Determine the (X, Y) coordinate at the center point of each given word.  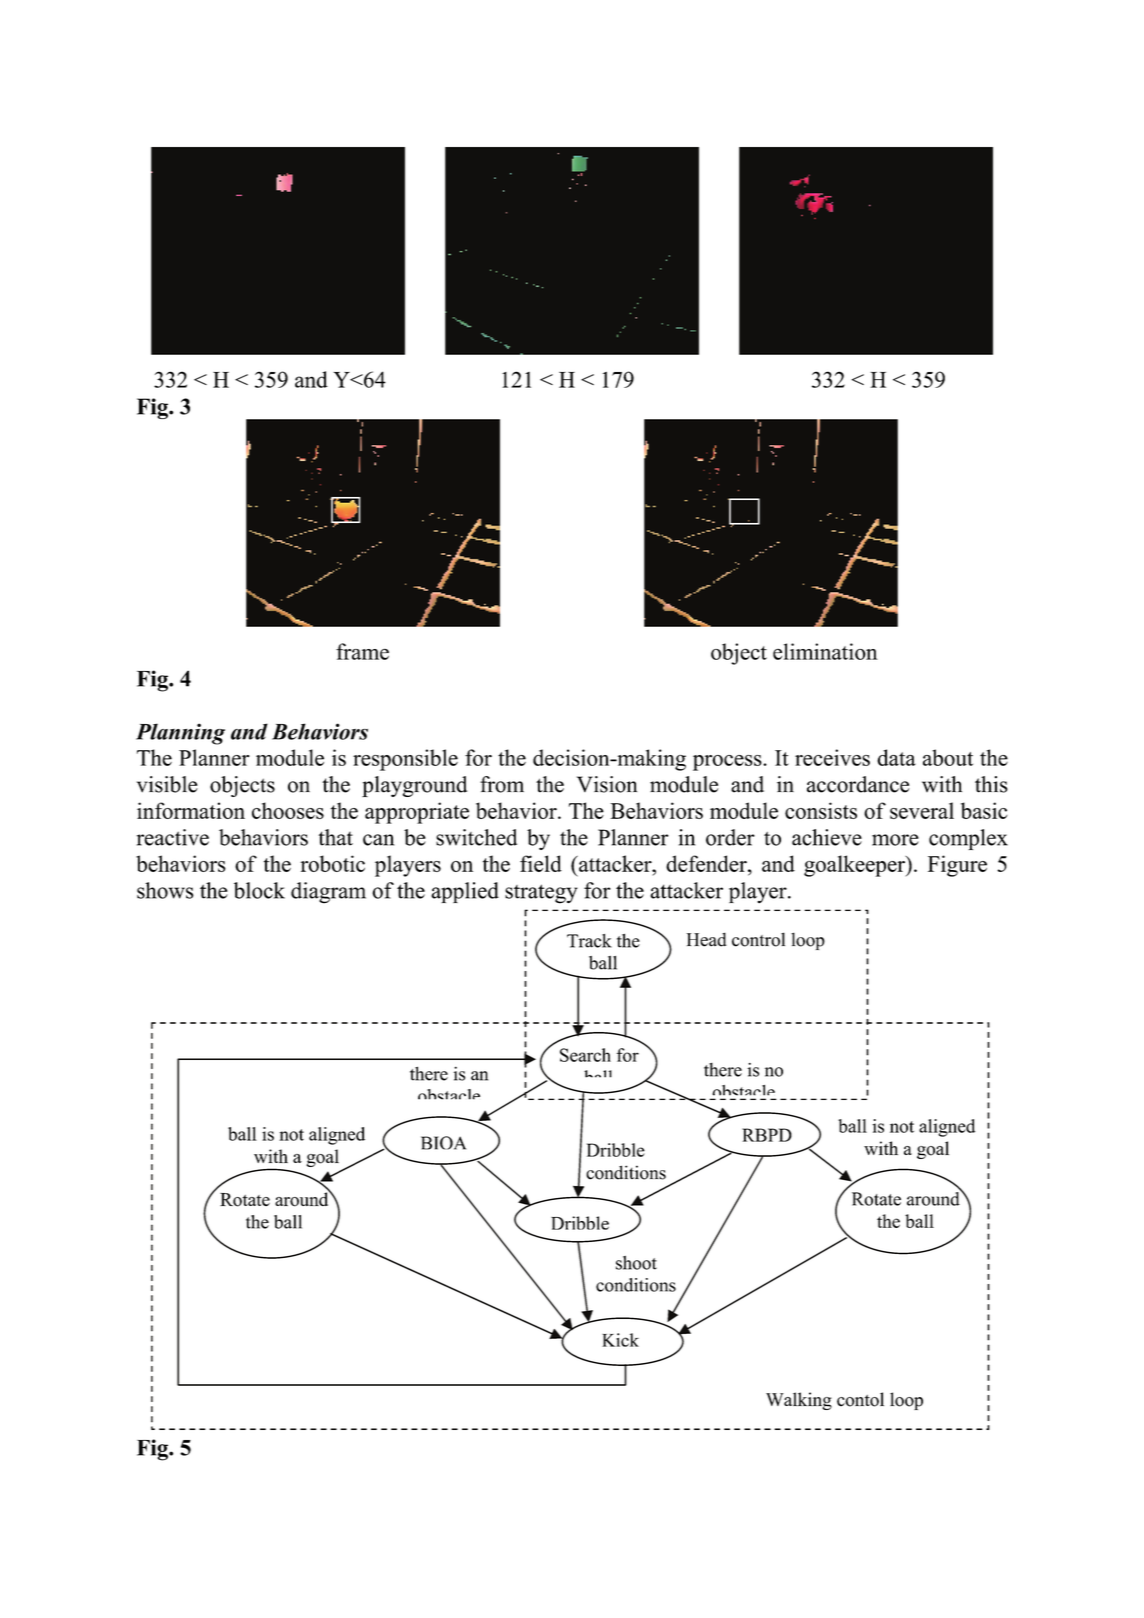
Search (585, 1055)
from (502, 784)
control (758, 939)
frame (362, 651)
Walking (799, 1401)
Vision (607, 784)
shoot (636, 1263)
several (922, 810)
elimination (825, 651)
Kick (620, 1340)
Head (706, 939)
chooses (288, 810)
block (259, 890)
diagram (328, 893)
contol (860, 1399)
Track (589, 941)
